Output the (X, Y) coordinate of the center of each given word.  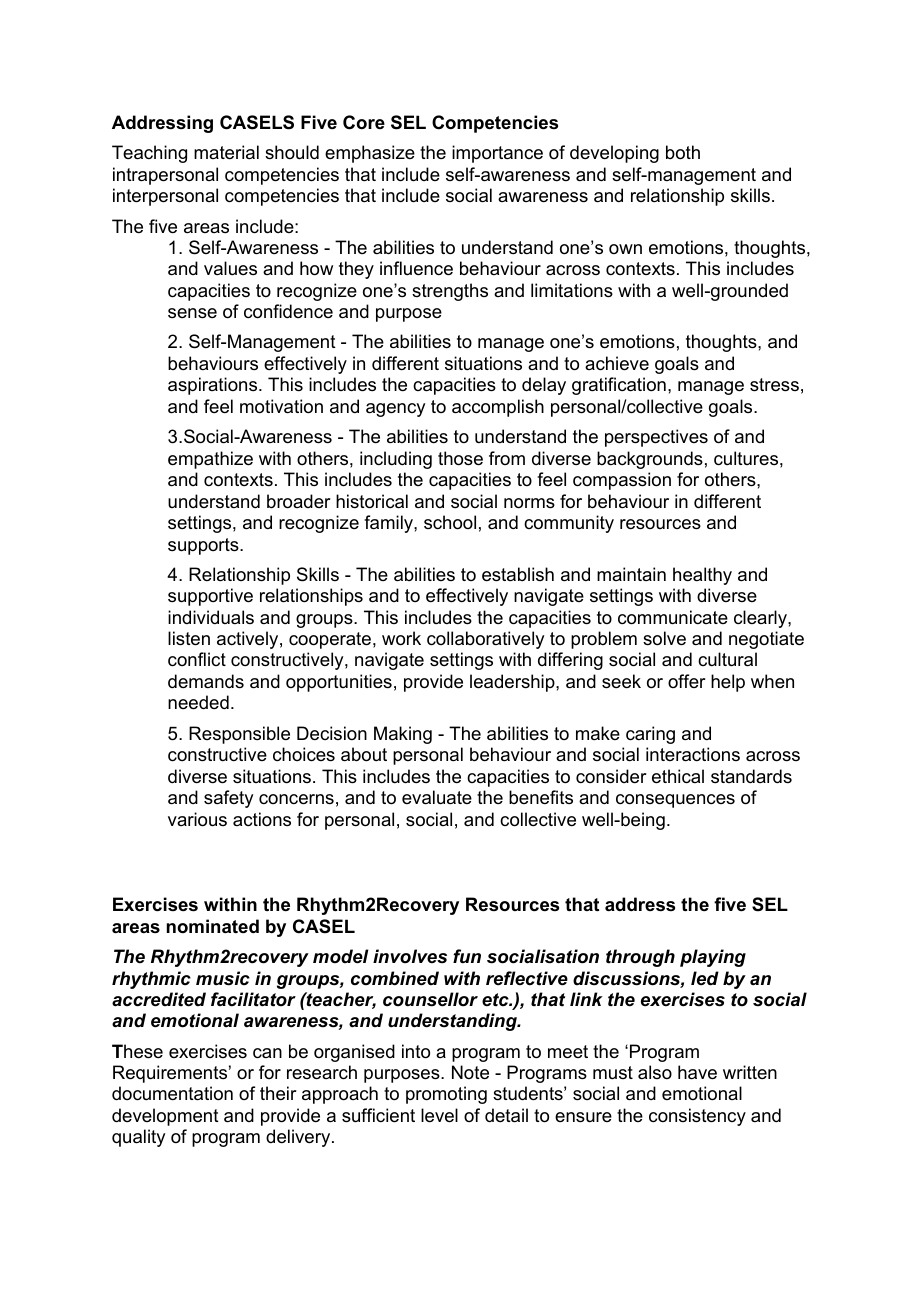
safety (228, 799)
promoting (446, 1095)
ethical (678, 776)
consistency (697, 1117)
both (683, 152)
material (226, 152)
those (460, 458)
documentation (172, 1093)
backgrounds (650, 460)
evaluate (437, 797)
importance (497, 154)
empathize (210, 460)
